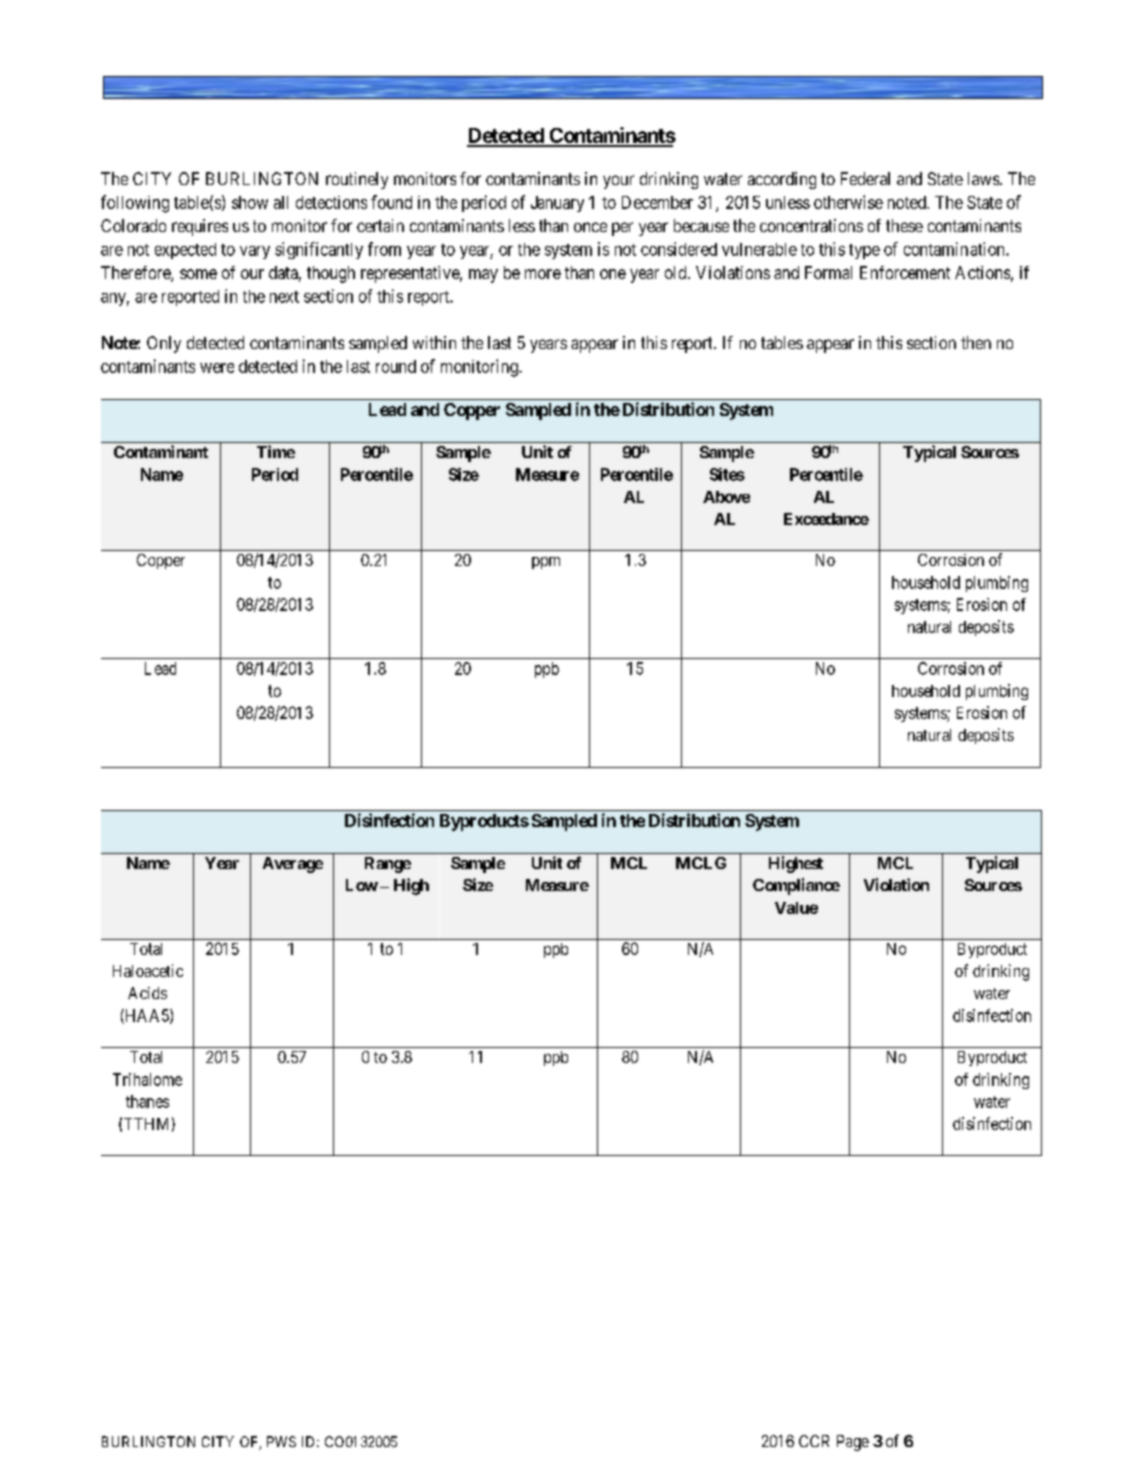 This screenshot has height=1476, width=1140. I want to click on January, so click(557, 204).
